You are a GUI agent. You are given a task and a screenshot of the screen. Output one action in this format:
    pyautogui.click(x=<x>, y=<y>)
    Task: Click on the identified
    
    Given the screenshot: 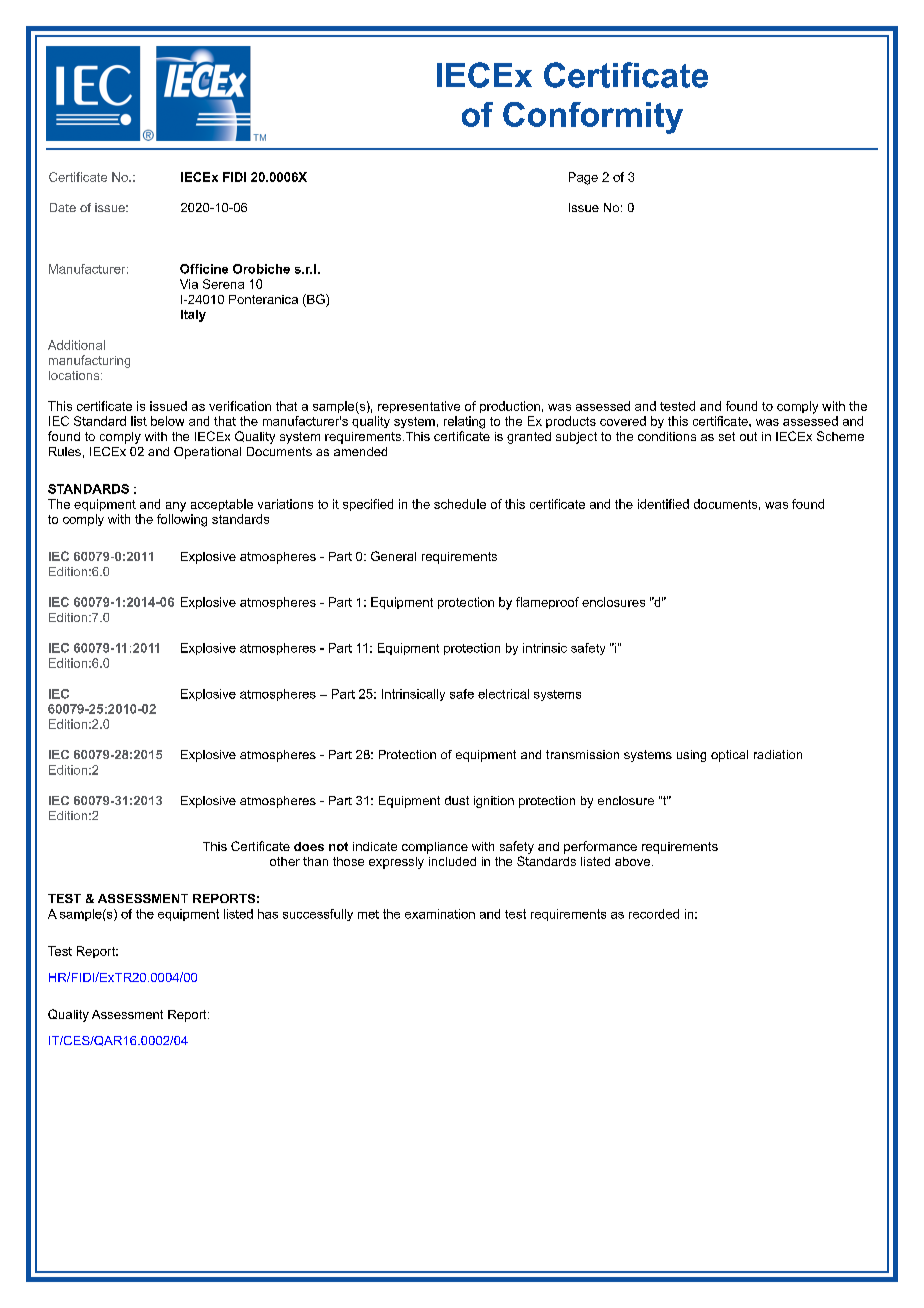 What is the action you would take?
    pyautogui.click(x=663, y=504)
